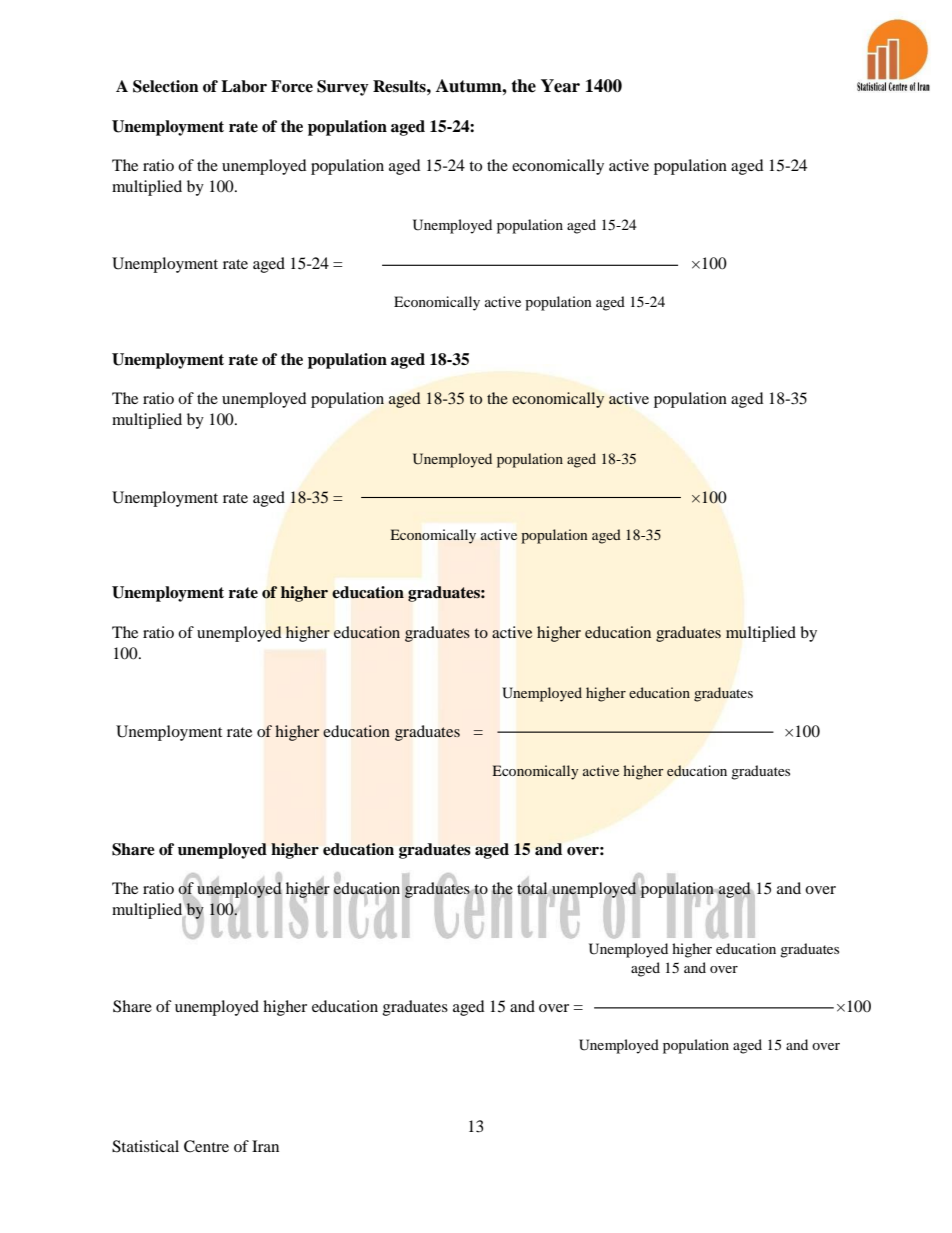  Describe the element at coordinates (166, 86) in the page. I see `Selection` at that location.
